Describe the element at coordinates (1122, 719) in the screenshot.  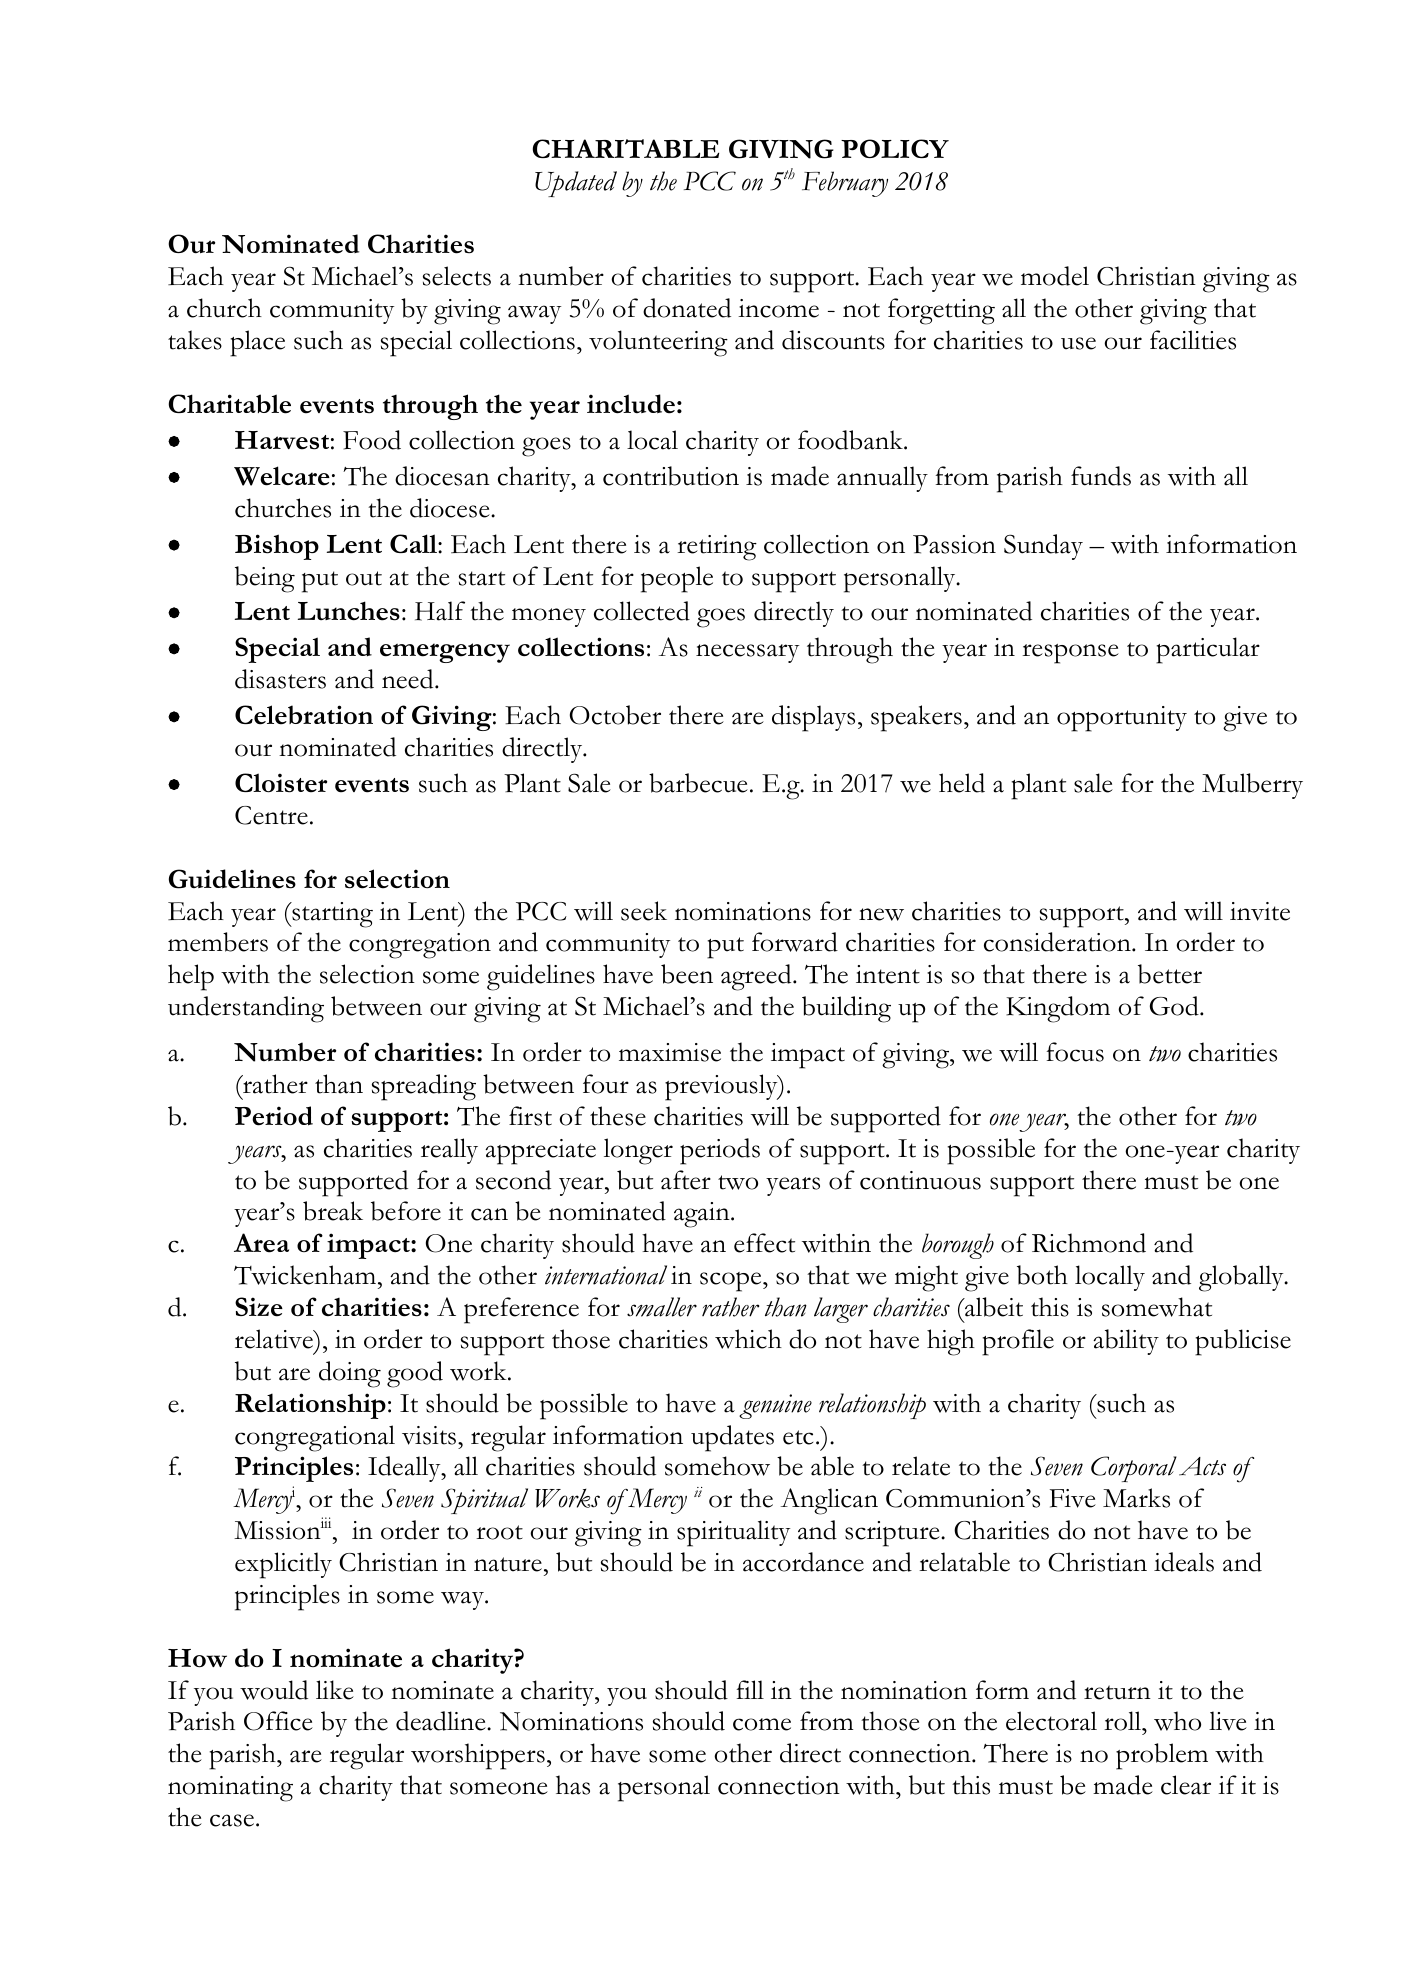
I see `opportunity` at that location.
